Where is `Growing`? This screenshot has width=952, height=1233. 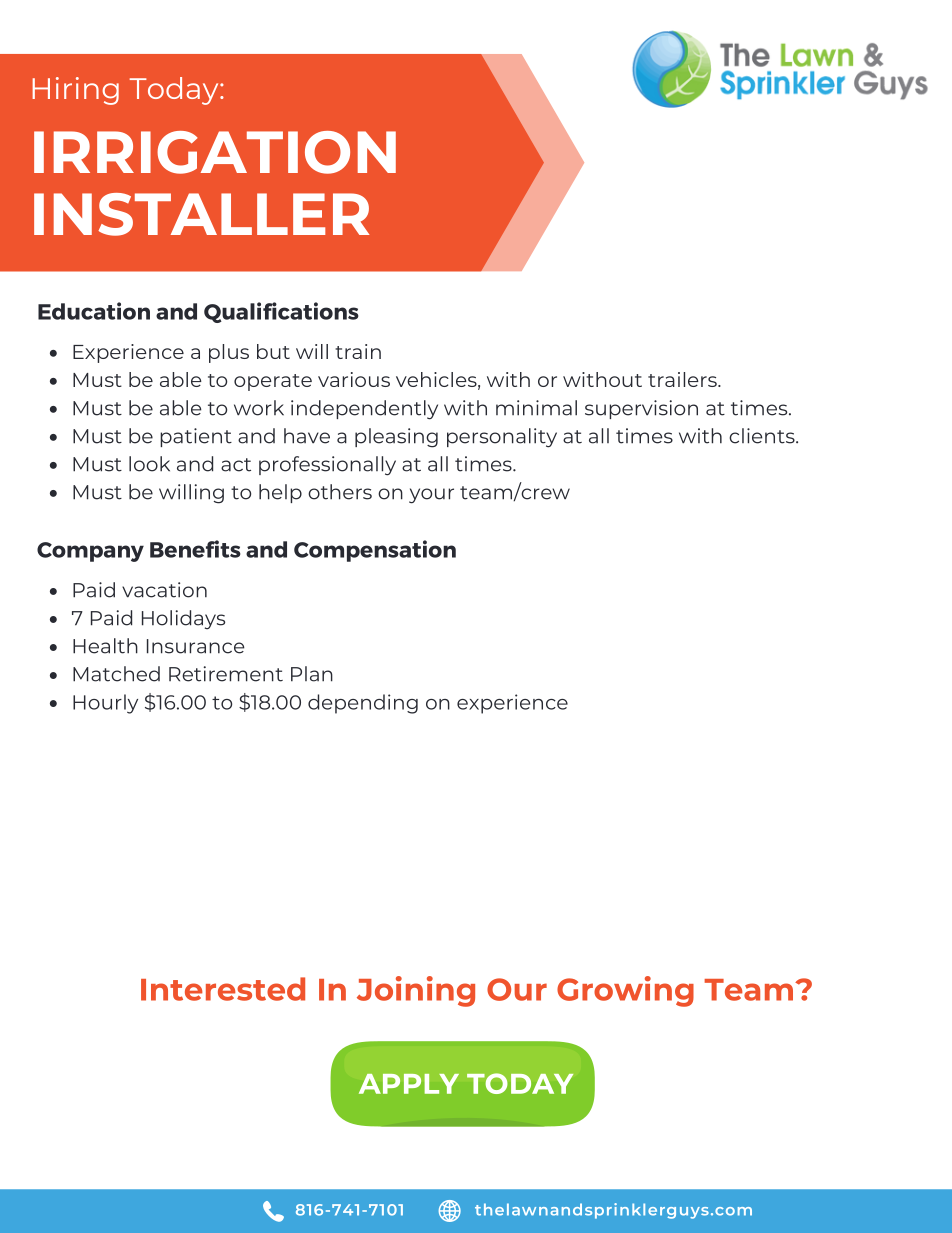
Growing is located at coordinates (625, 991).
